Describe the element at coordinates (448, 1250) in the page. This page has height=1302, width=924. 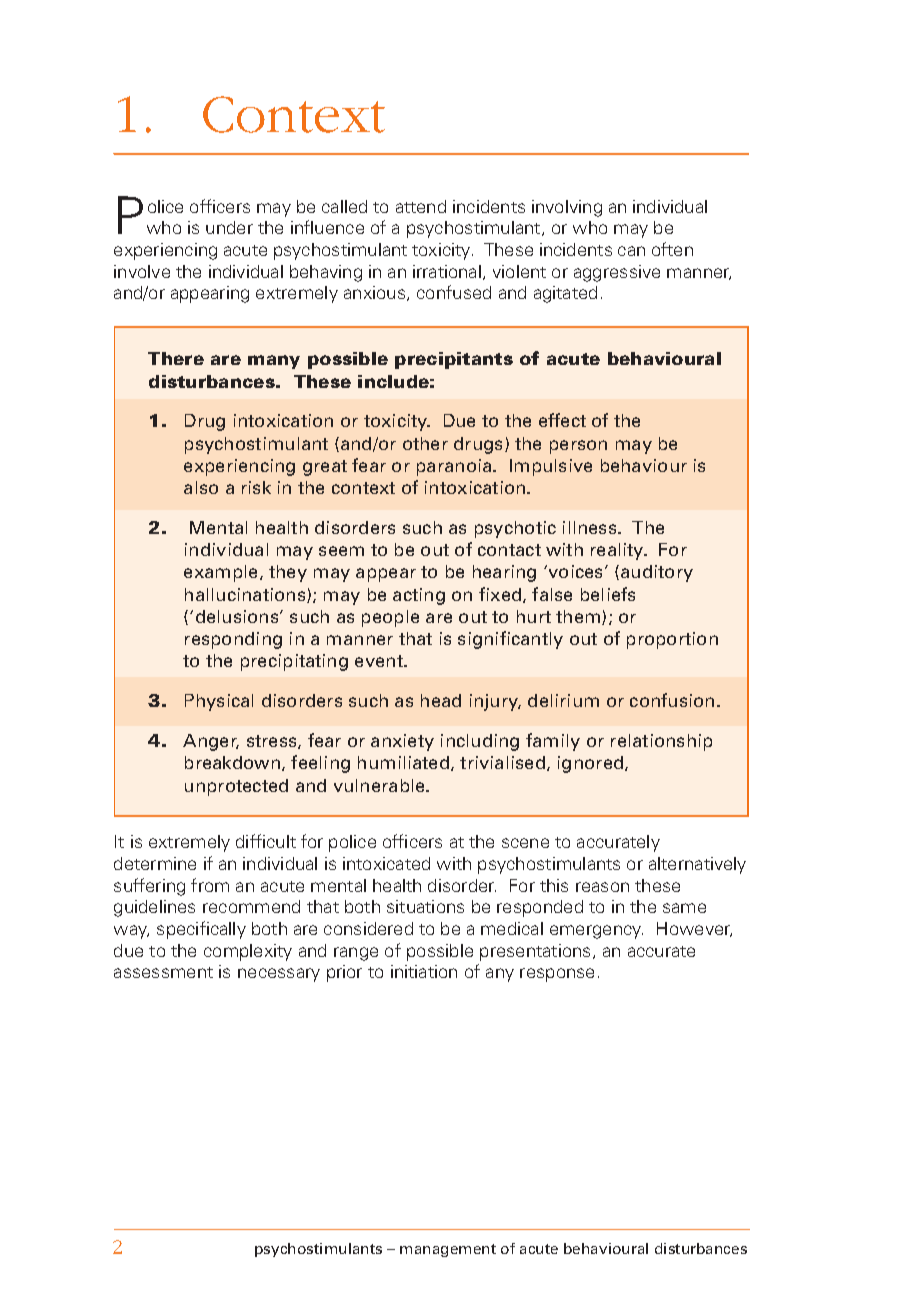
I see `management` at that location.
